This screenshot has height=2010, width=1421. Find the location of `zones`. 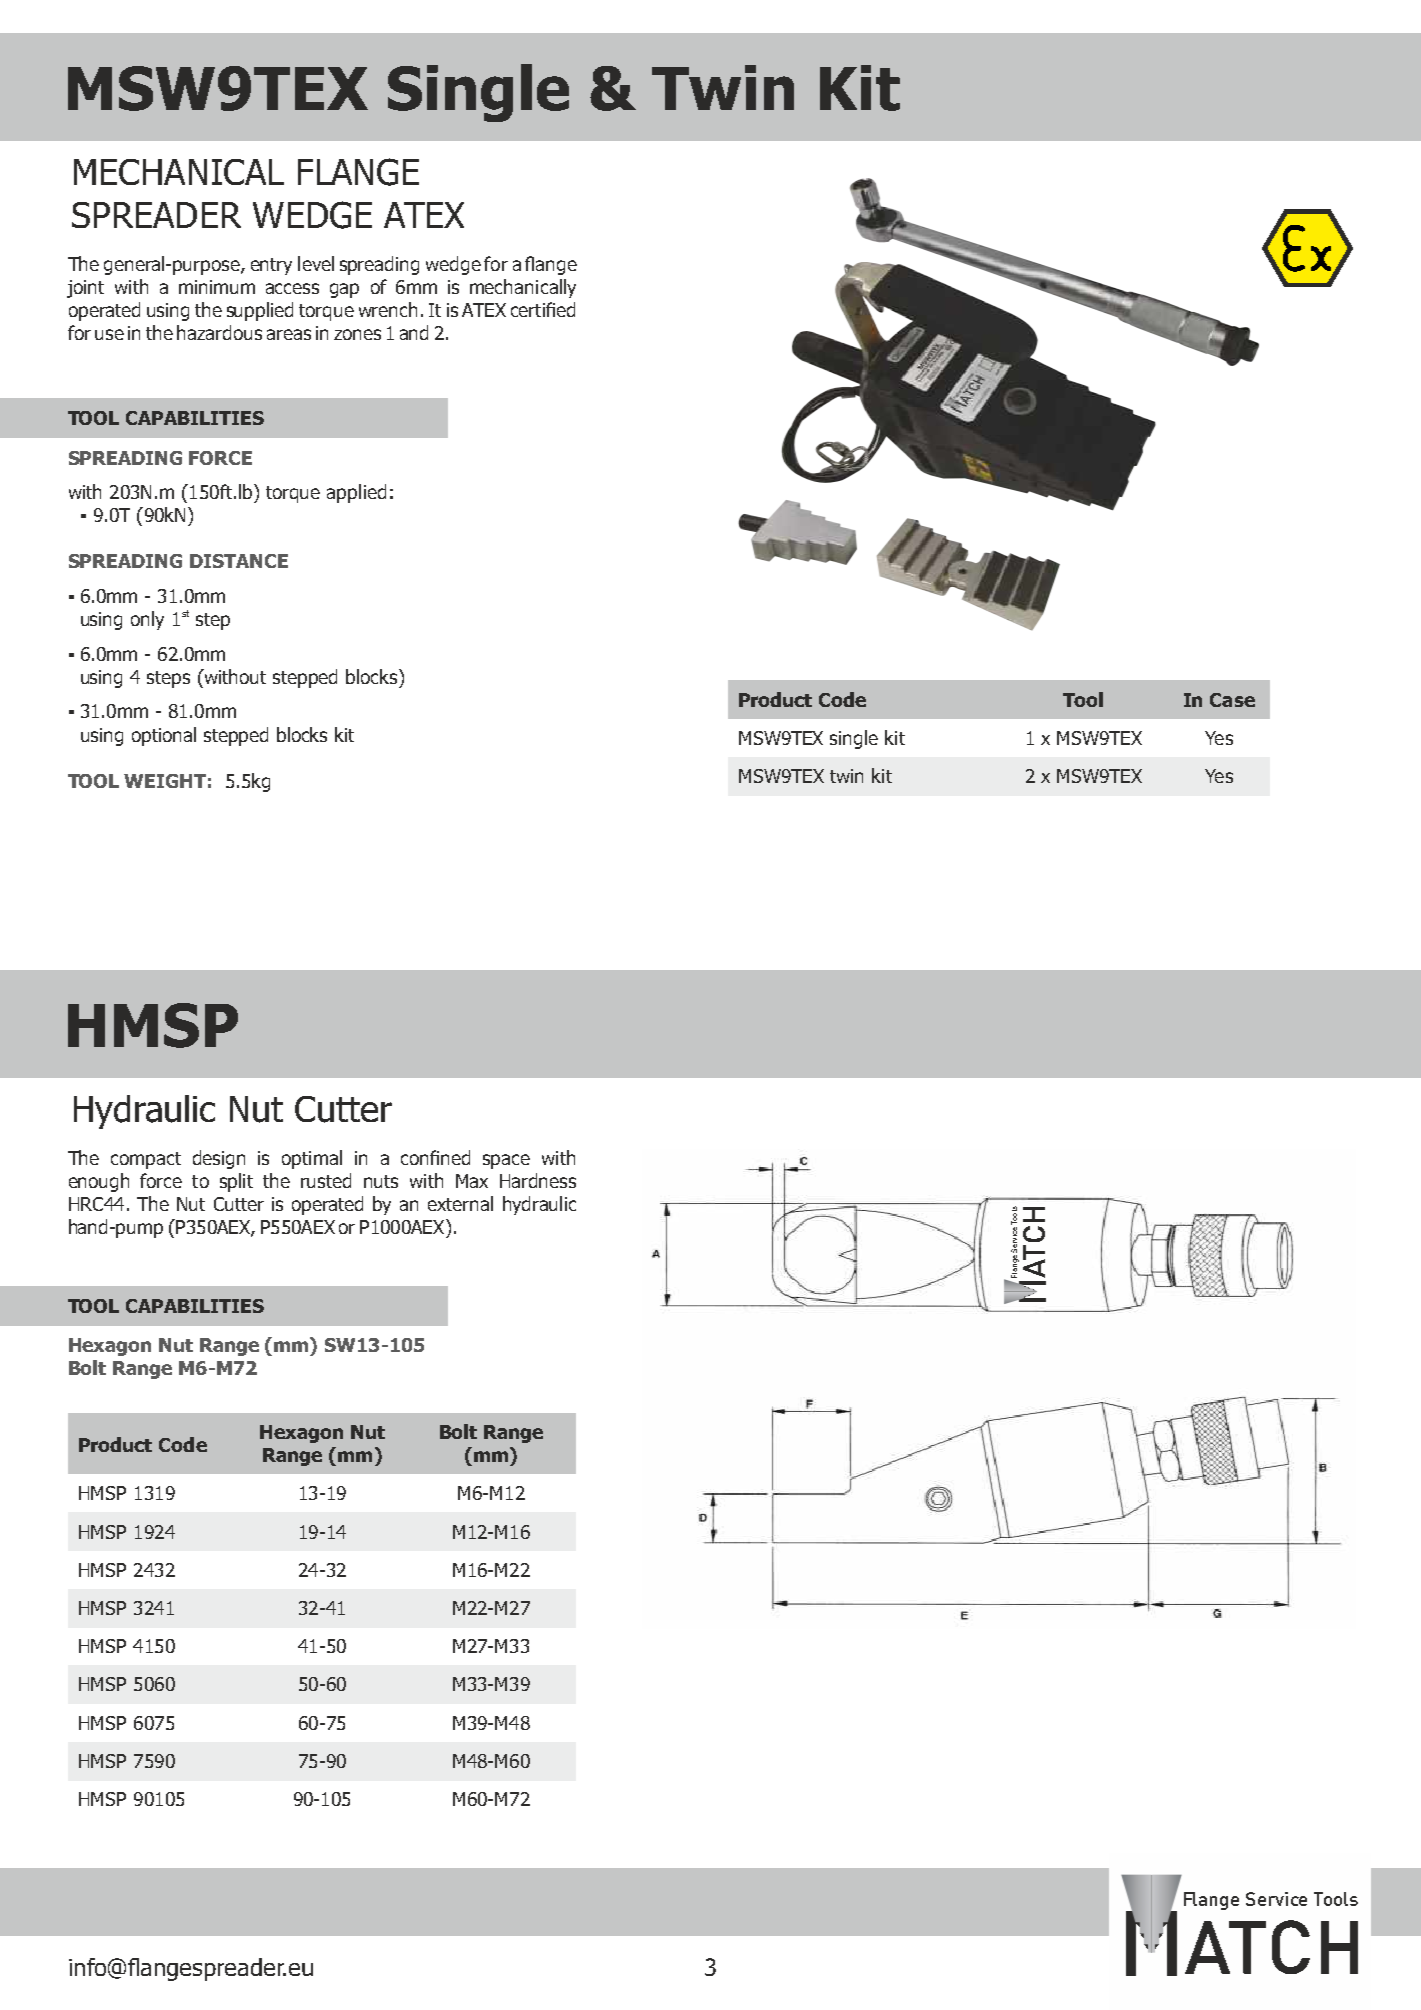

zones is located at coordinates (357, 334).
